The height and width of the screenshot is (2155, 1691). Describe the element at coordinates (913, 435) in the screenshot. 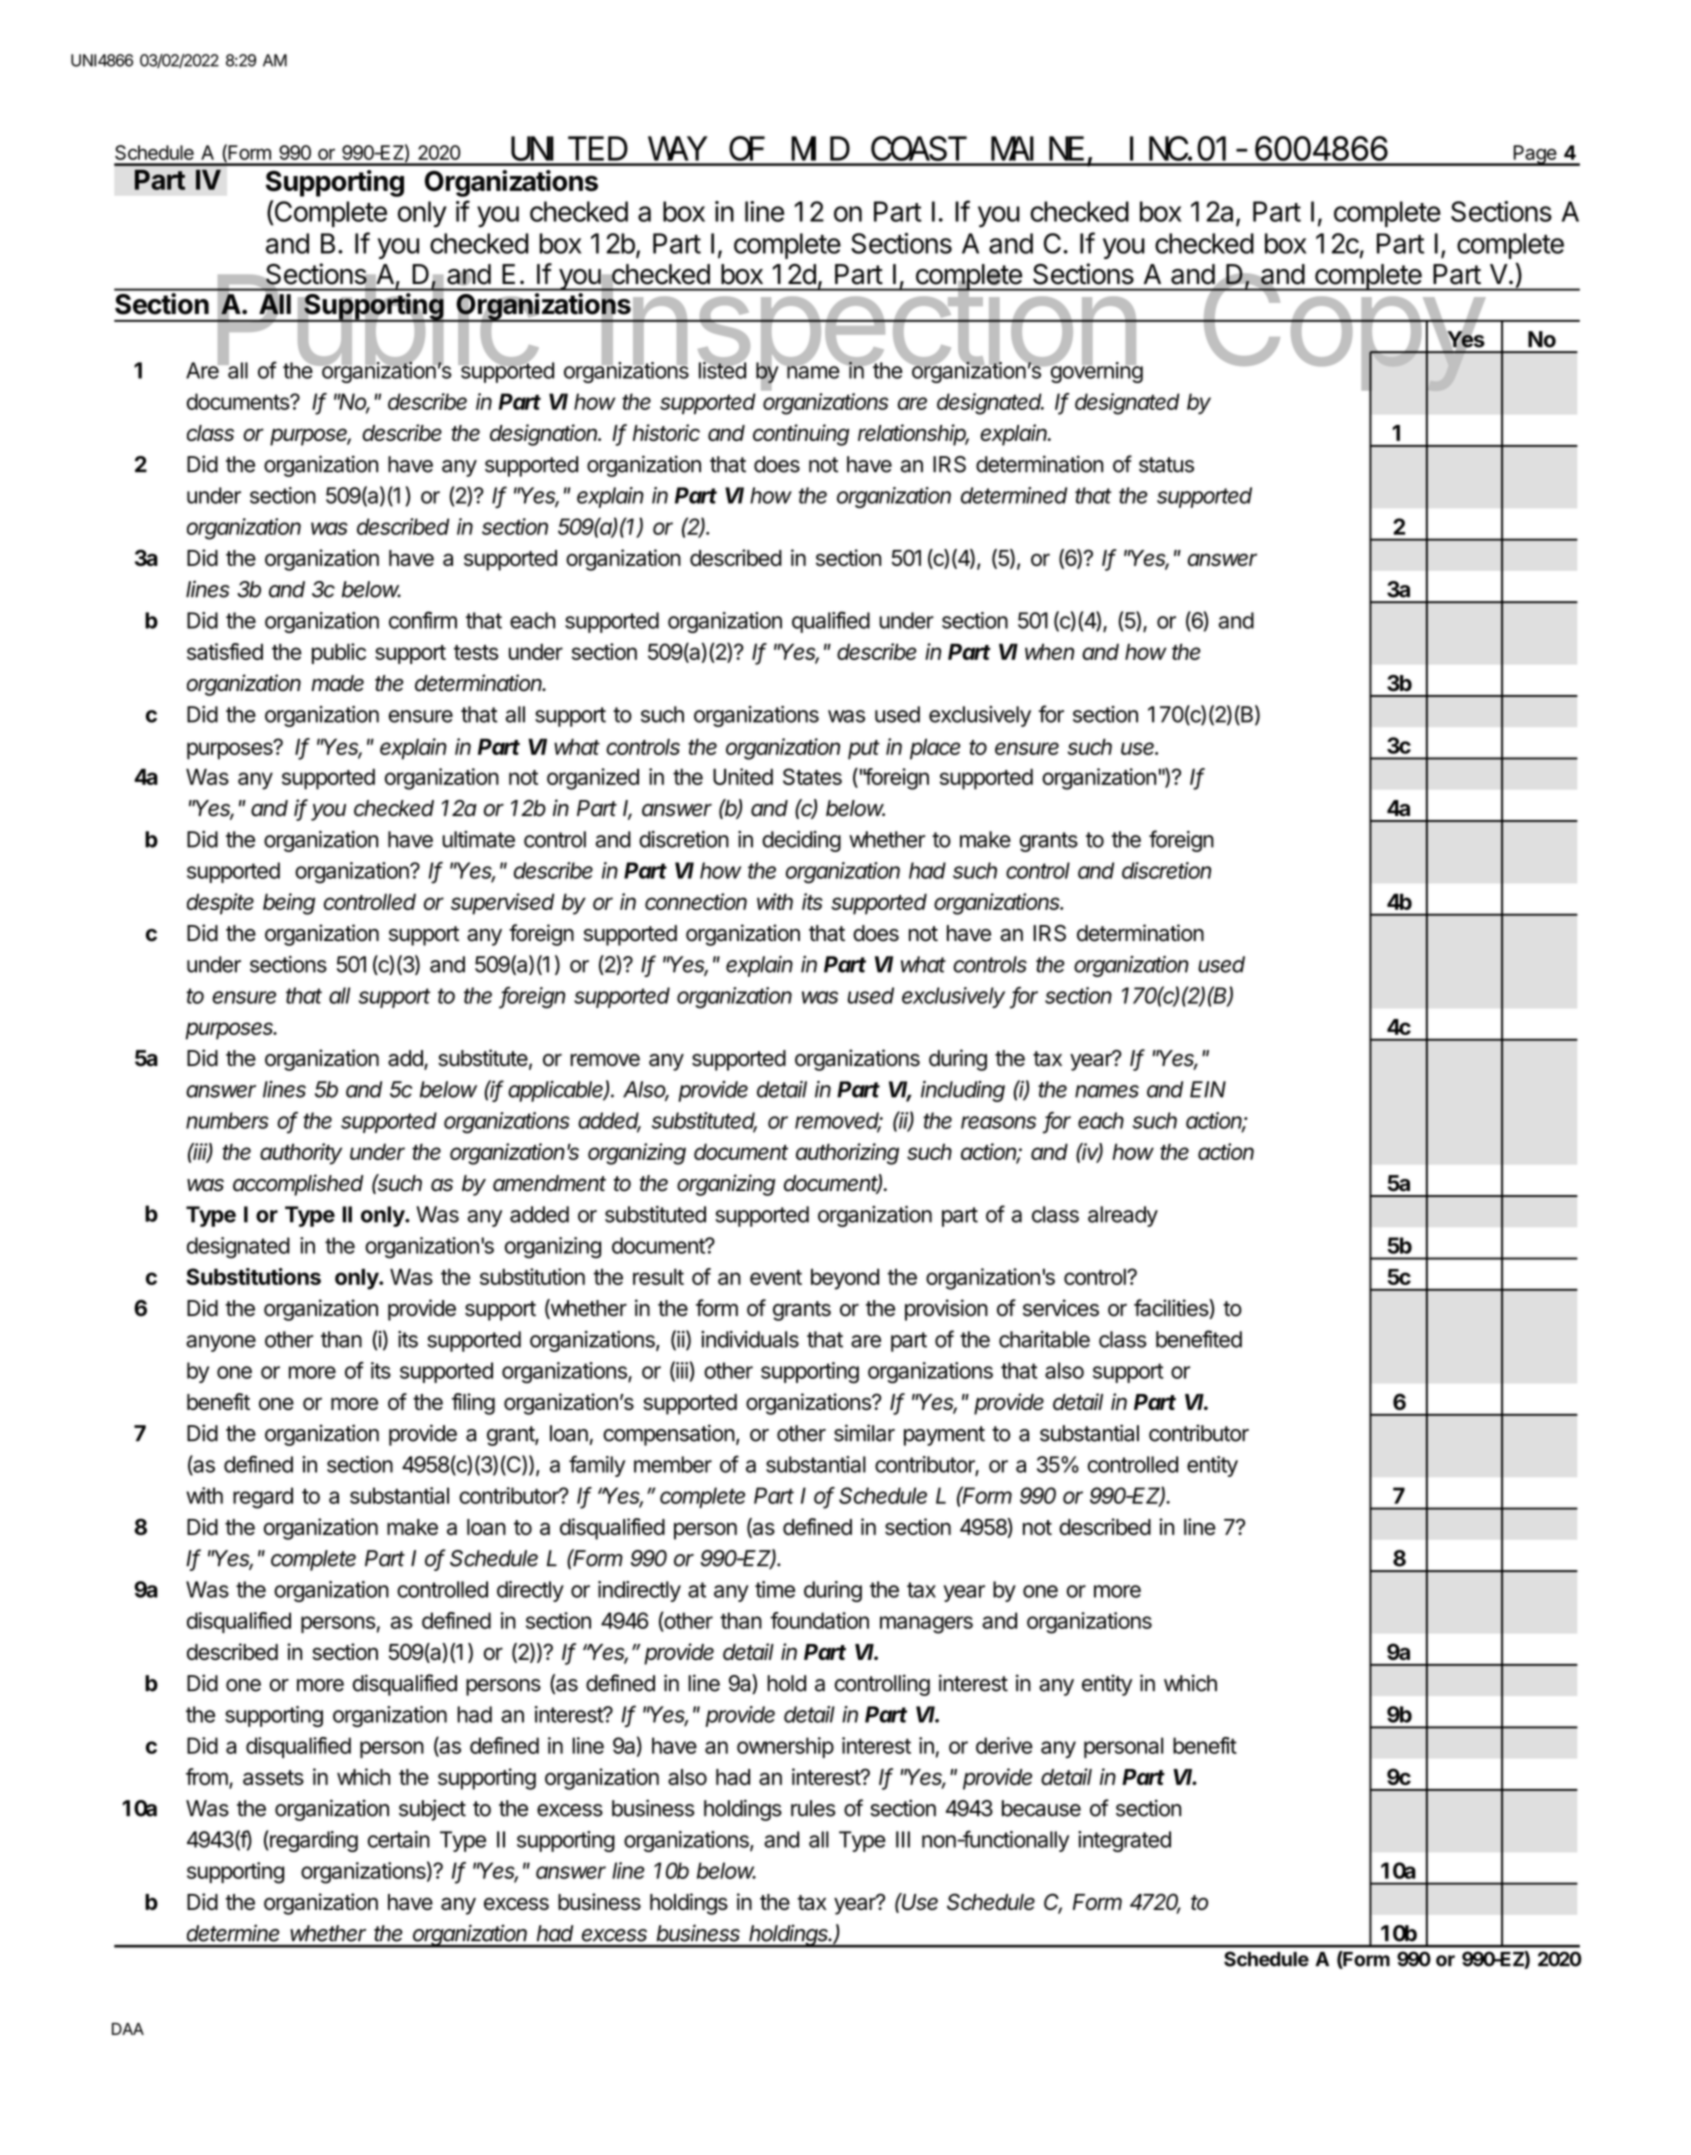

I see `relationship` at that location.
